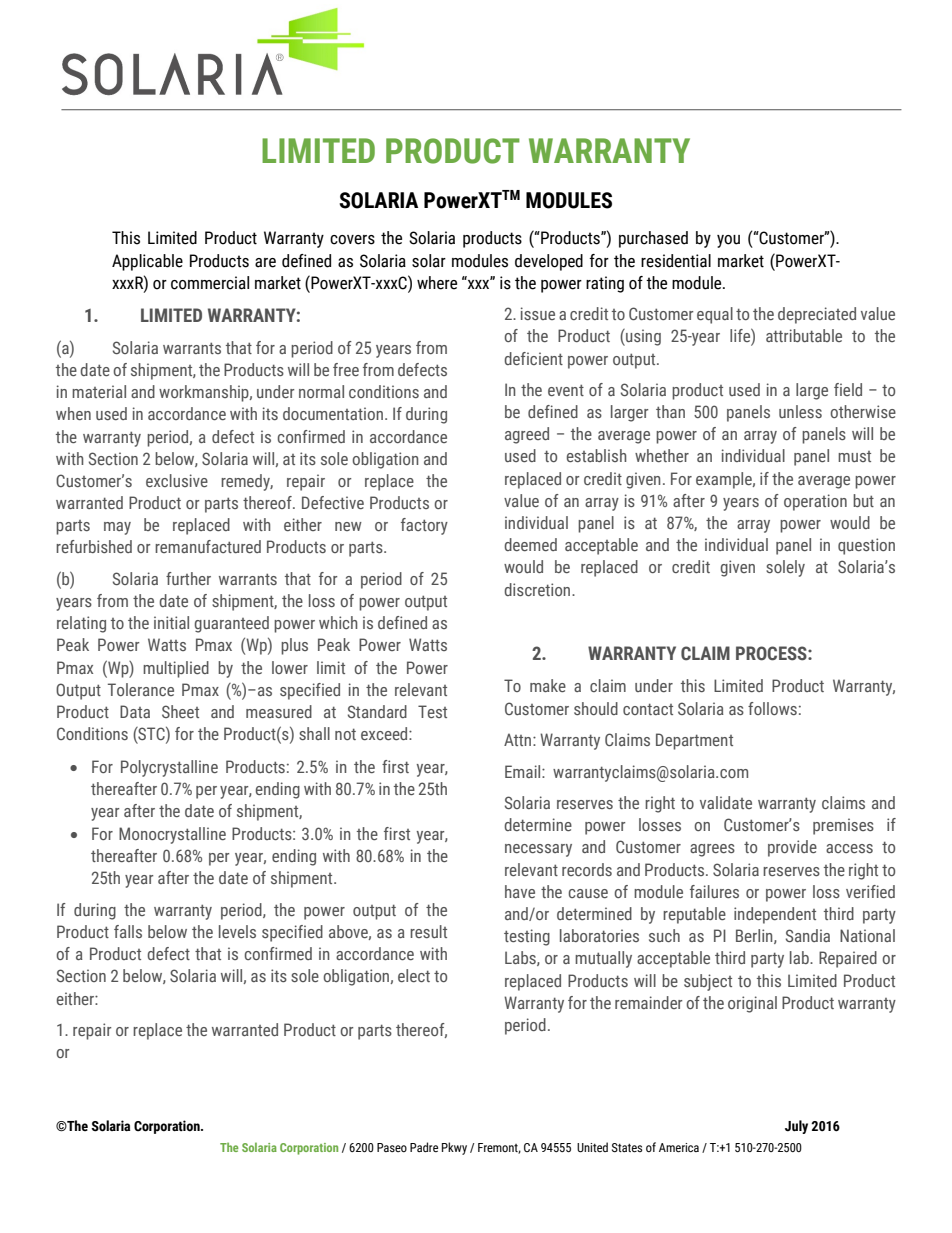 The width and height of the document is (952, 1233). Describe the element at coordinates (424, 1147) in the document. I see `Padre` at that location.
